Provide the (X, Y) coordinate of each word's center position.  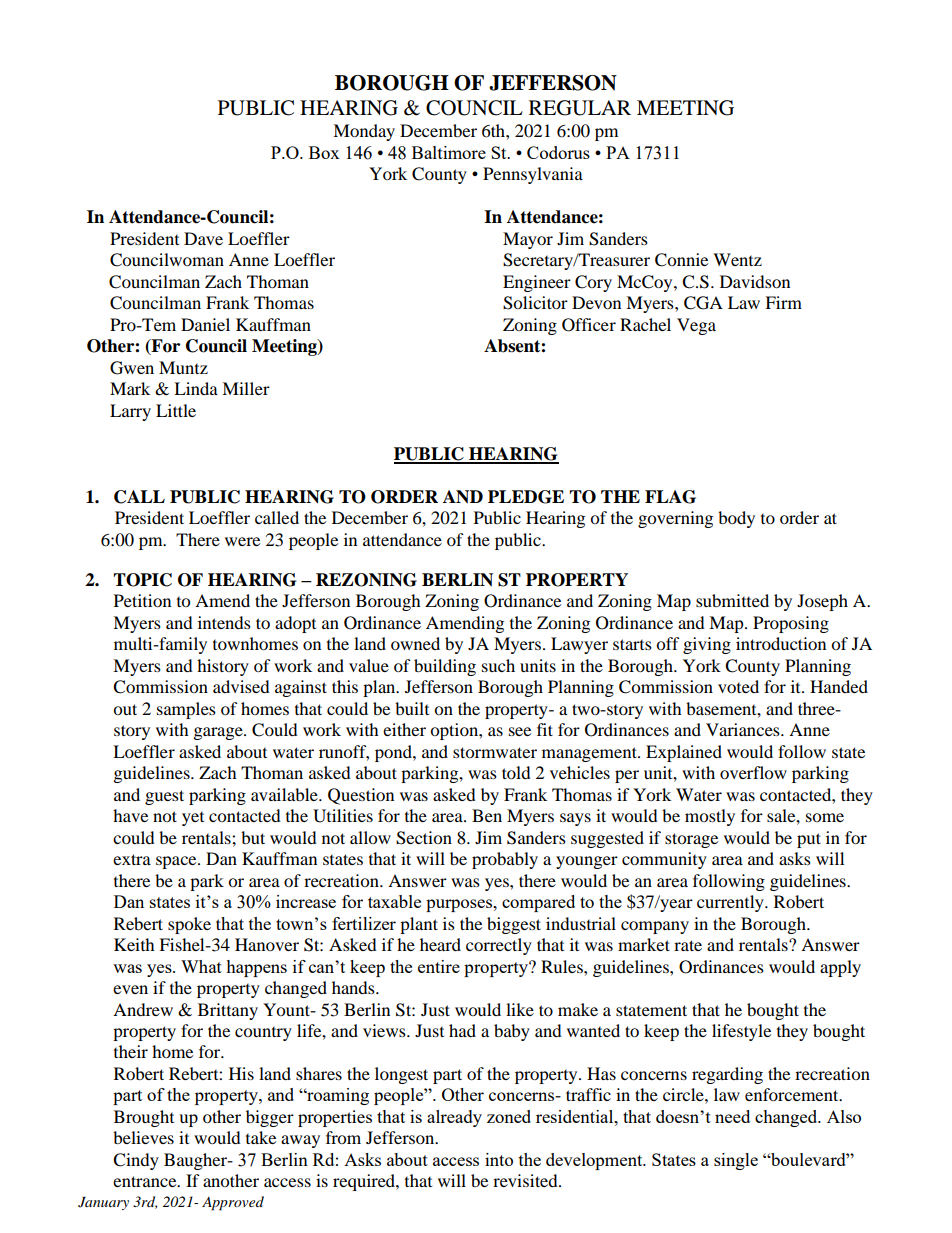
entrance (146, 1181)
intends (224, 622)
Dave (203, 238)
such (498, 665)
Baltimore (449, 152)
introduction (781, 643)
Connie (681, 260)
